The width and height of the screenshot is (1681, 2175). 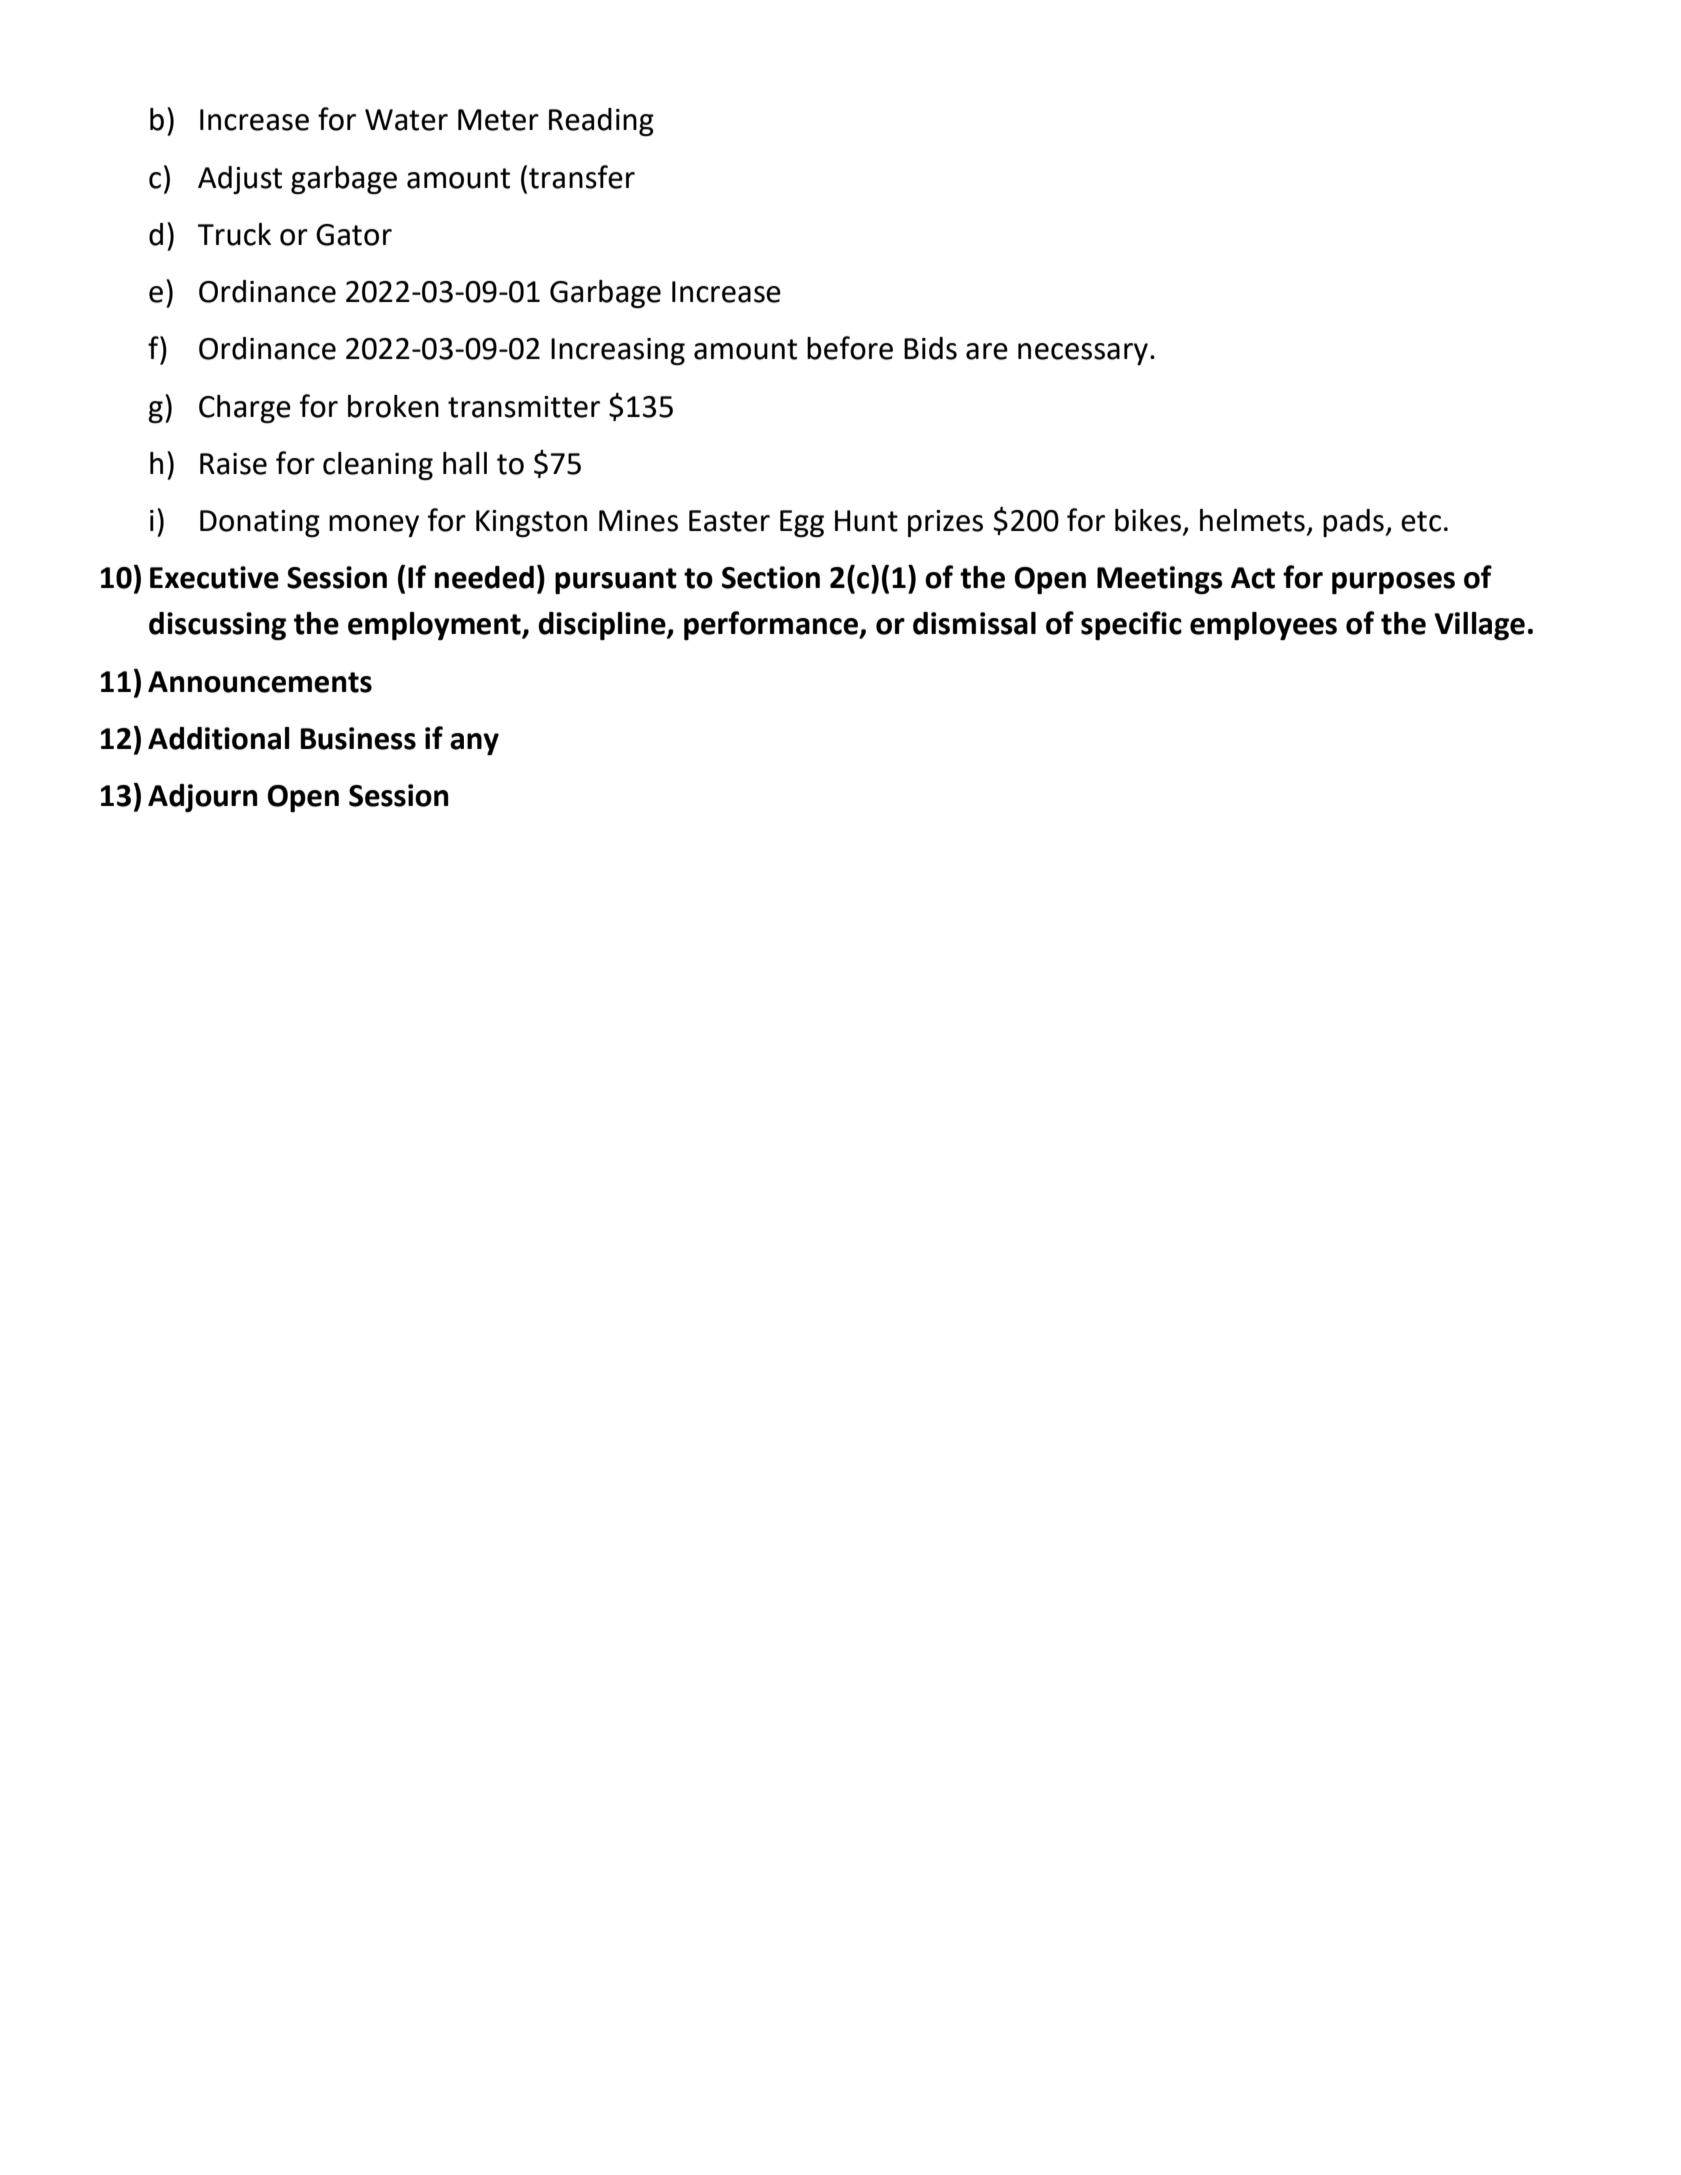 I want to click on Water, so click(x=406, y=120).
